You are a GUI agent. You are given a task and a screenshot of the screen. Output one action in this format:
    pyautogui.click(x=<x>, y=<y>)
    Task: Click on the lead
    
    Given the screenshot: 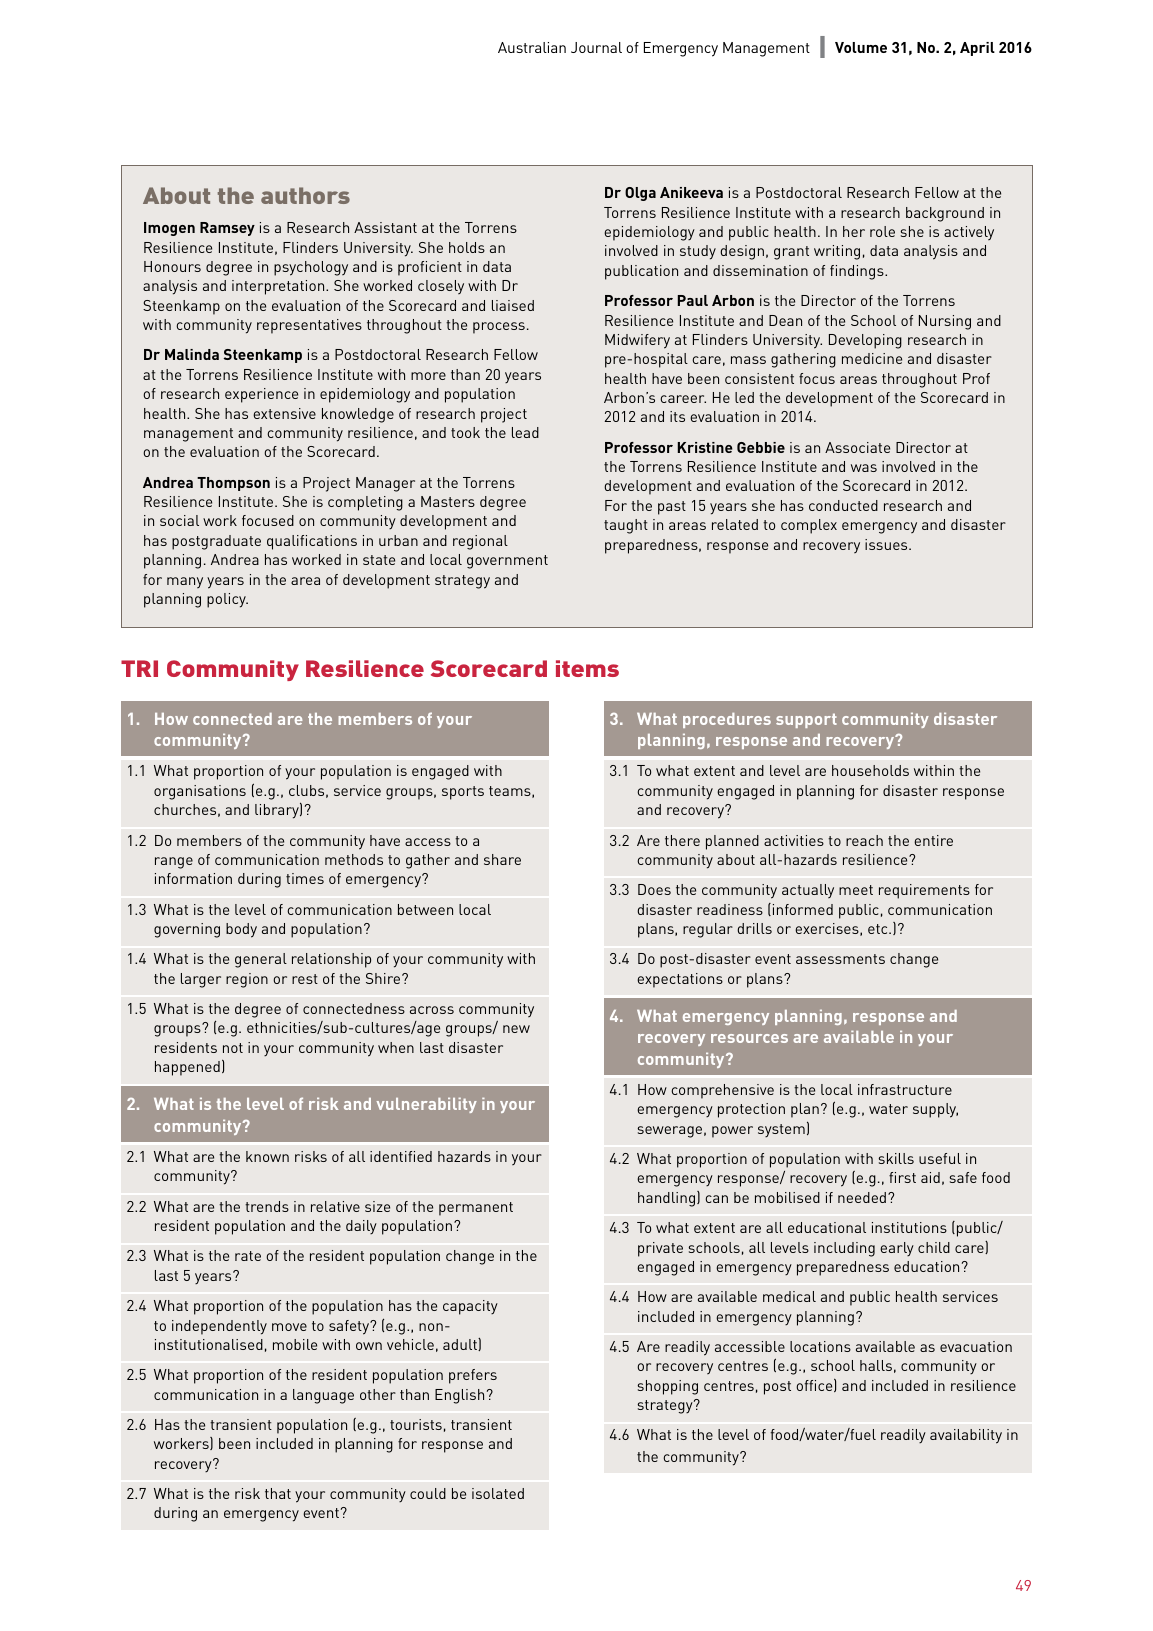 What is the action you would take?
    pyautogui.click(x=525, y=432)
